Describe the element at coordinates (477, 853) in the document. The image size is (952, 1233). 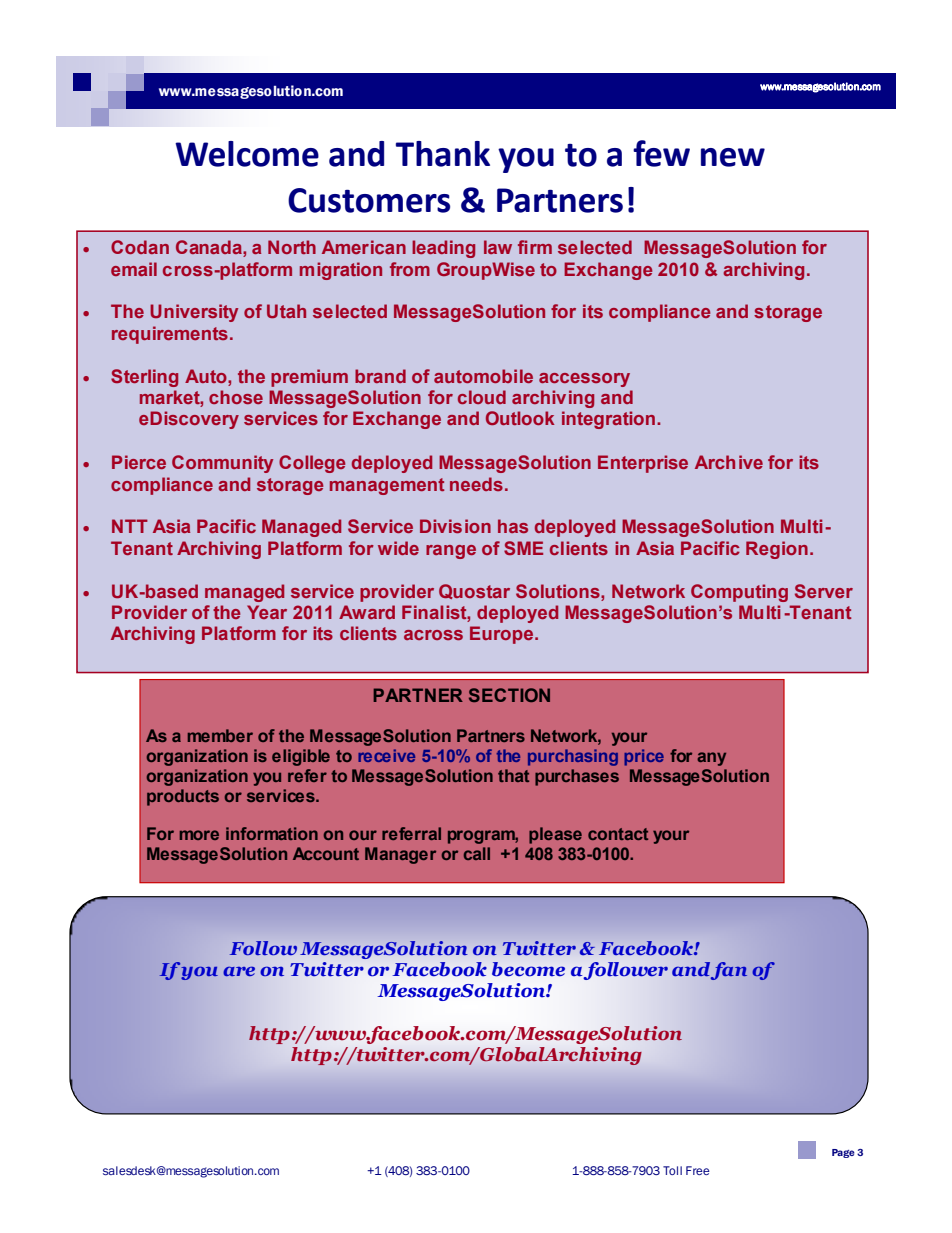
I see `call` at that location.
